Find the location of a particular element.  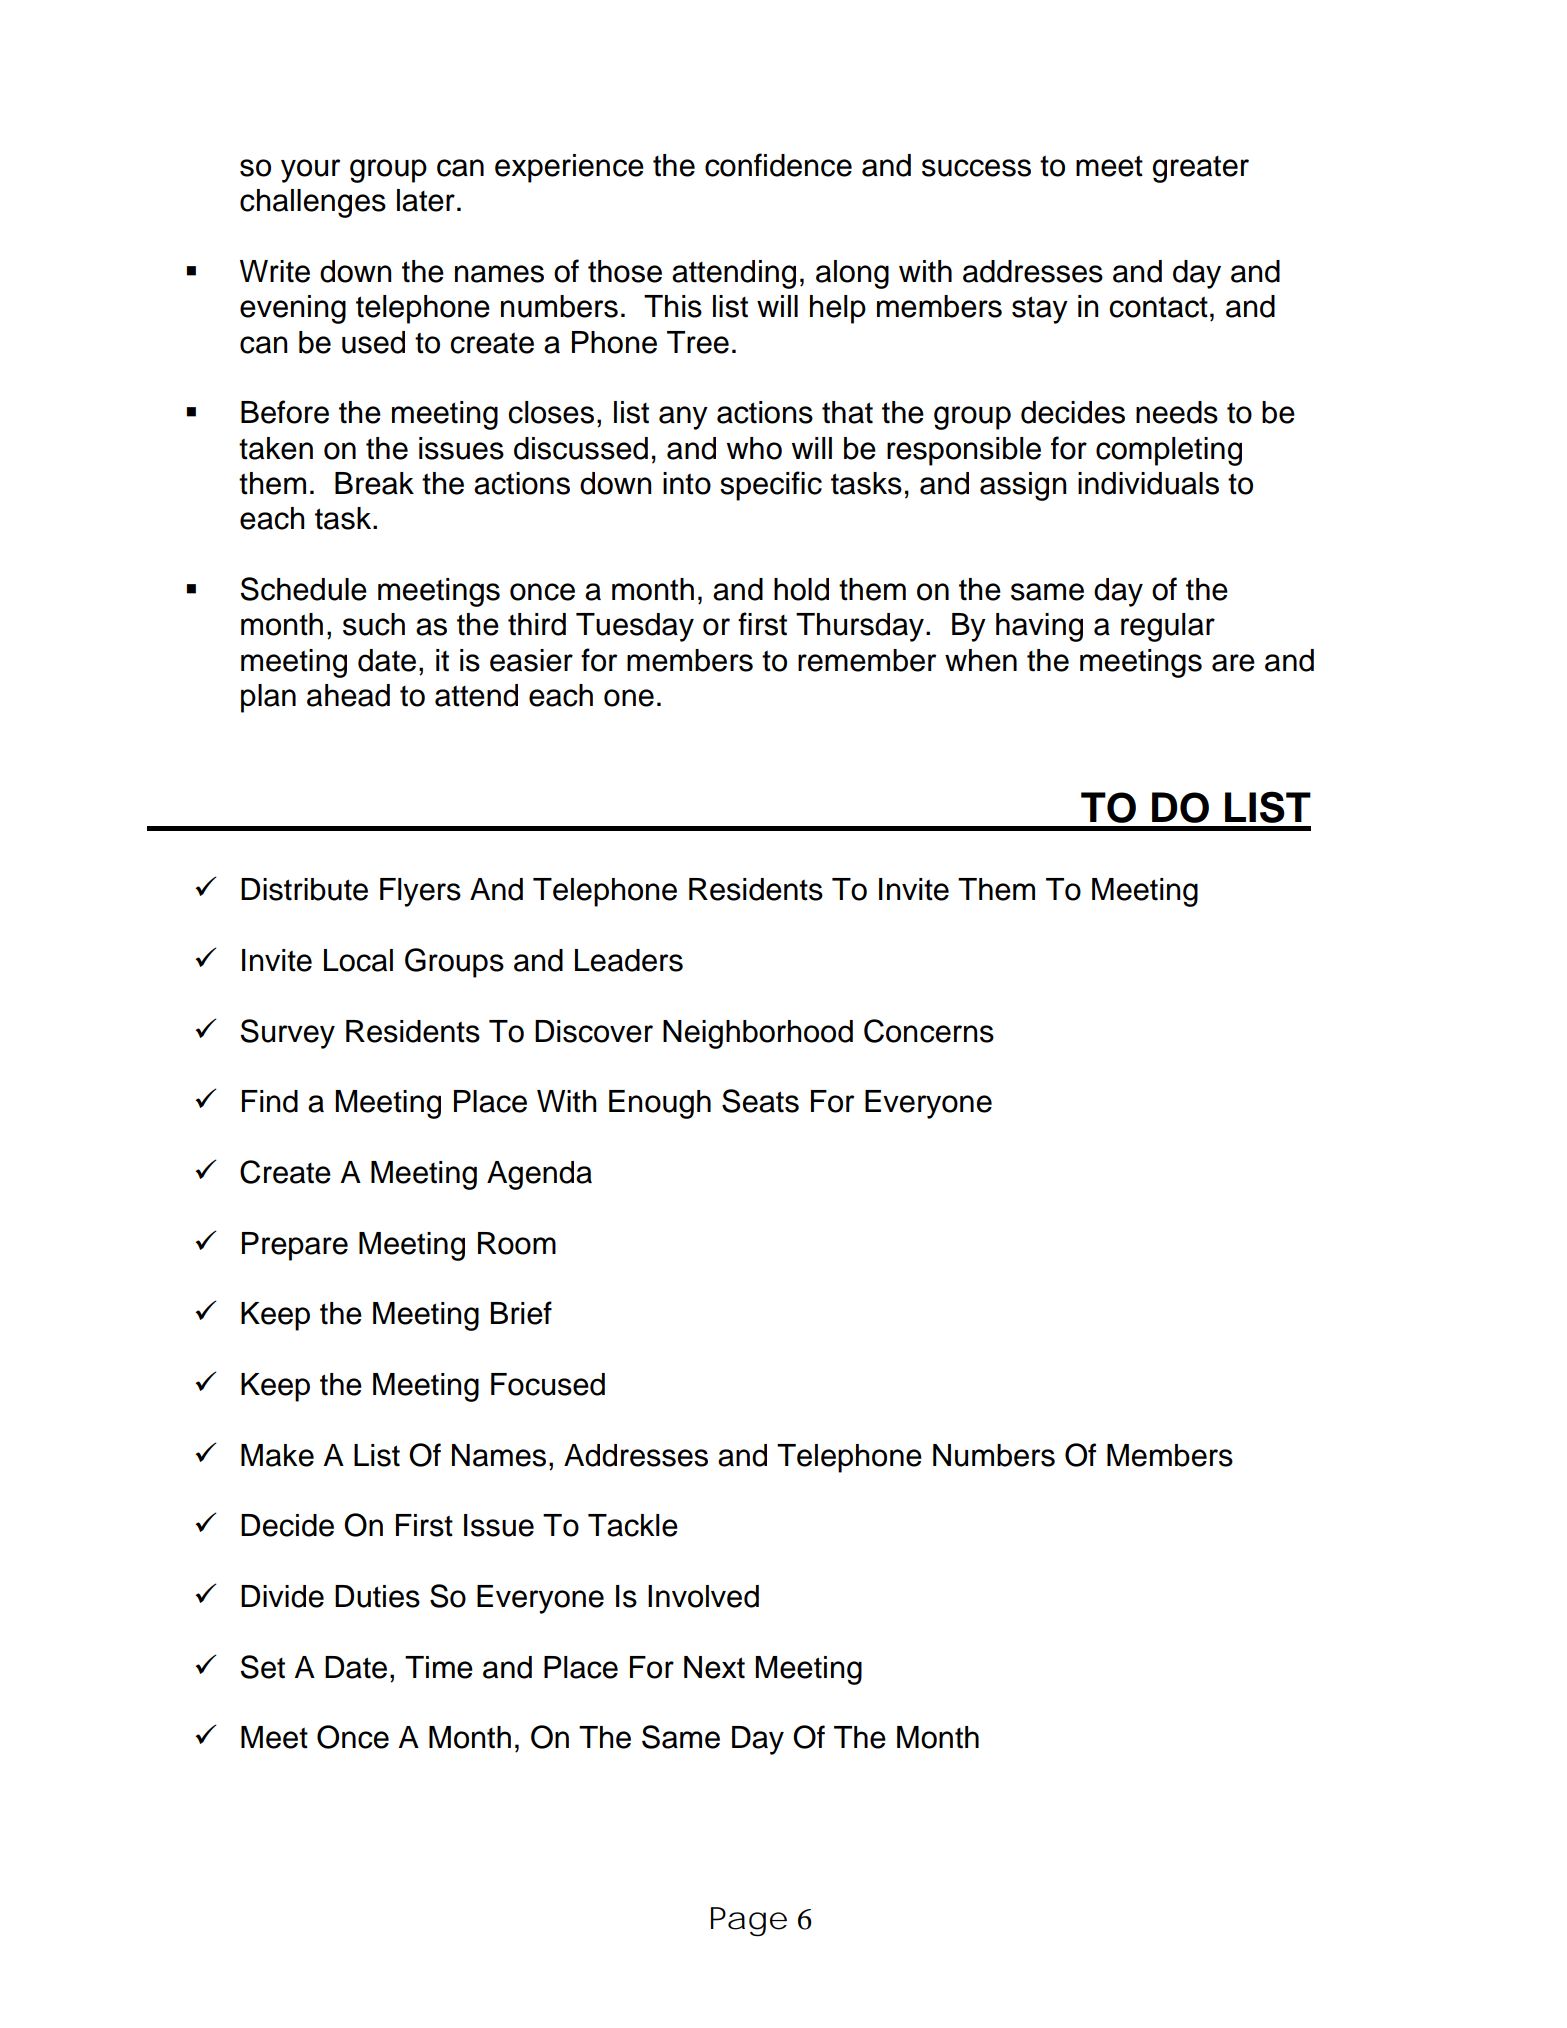

Flyers is located at coordinates (420, 892).
